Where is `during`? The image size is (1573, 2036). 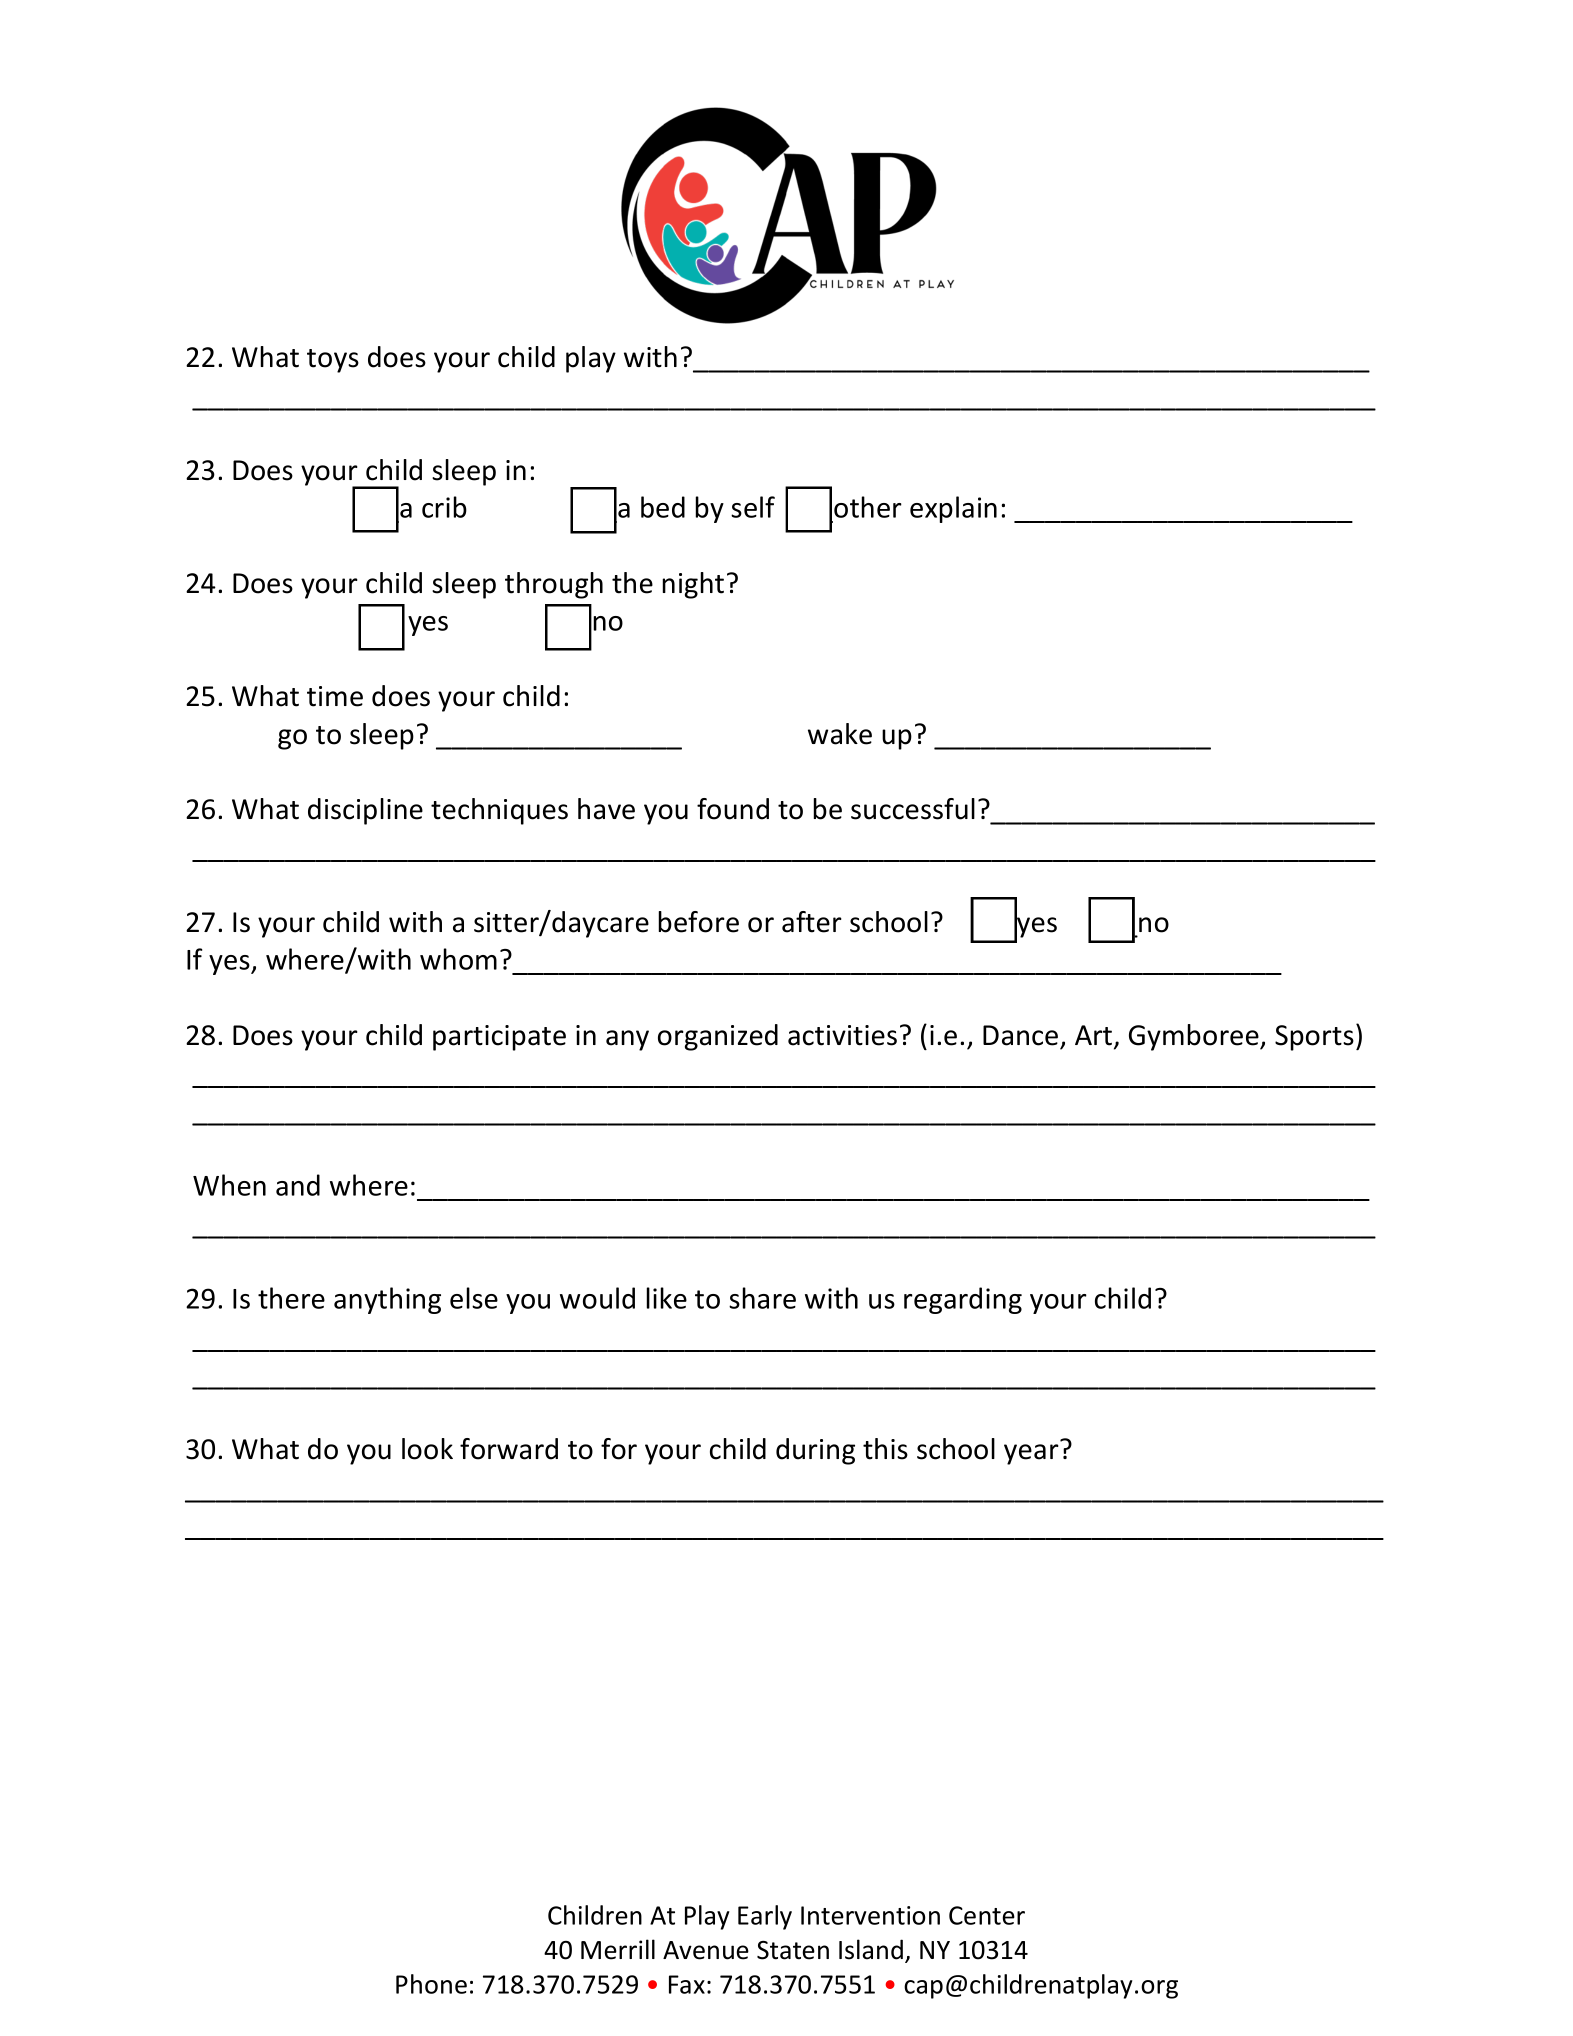
during is located at coordinates (815, 1451).
